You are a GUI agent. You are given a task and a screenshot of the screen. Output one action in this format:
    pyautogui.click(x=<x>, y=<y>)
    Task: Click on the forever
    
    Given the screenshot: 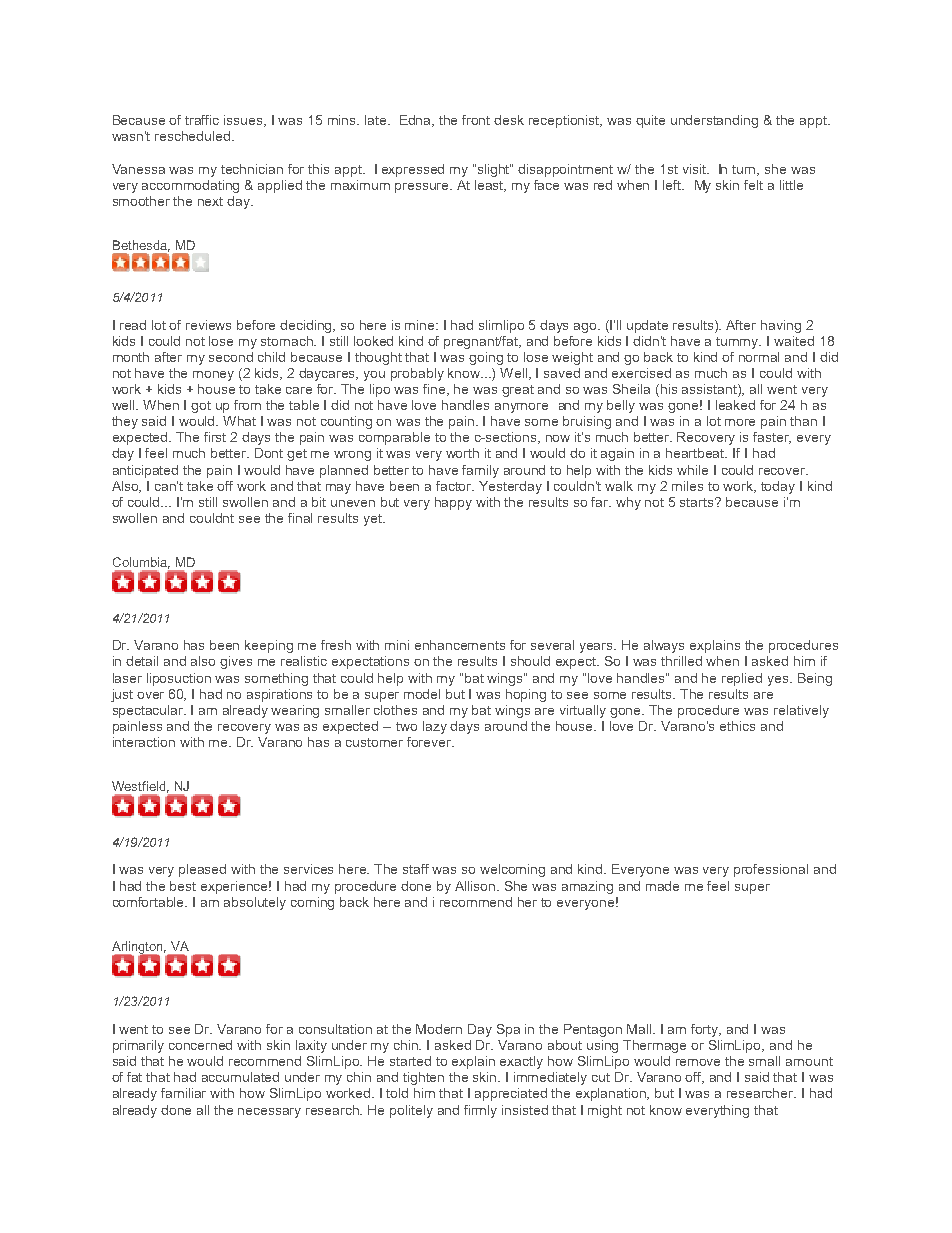 What is the action you would take?
    pyautogui.click(x=430, y=742)
